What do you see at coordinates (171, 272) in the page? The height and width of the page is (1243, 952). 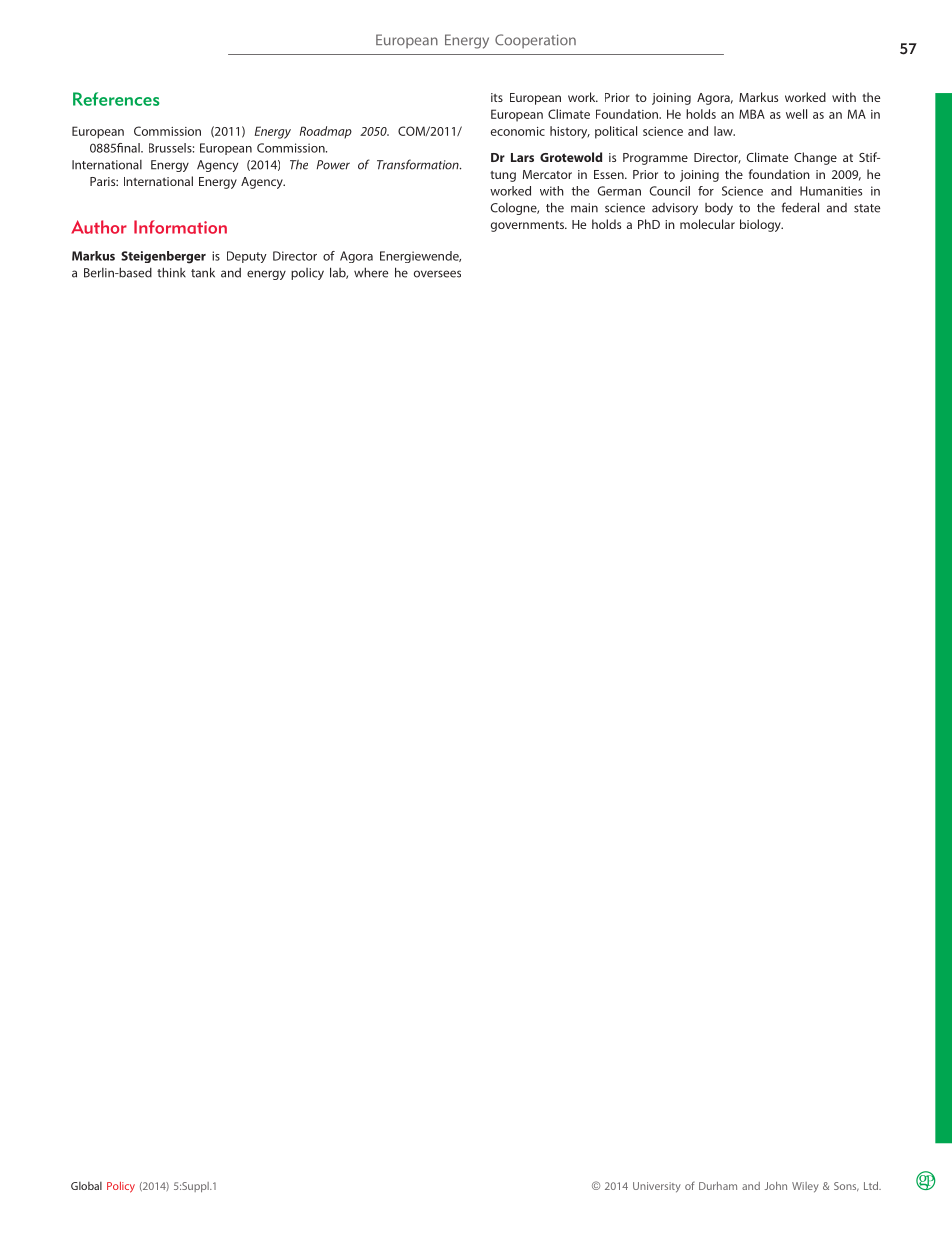 I see `think` at bounding box center [171, 272].
